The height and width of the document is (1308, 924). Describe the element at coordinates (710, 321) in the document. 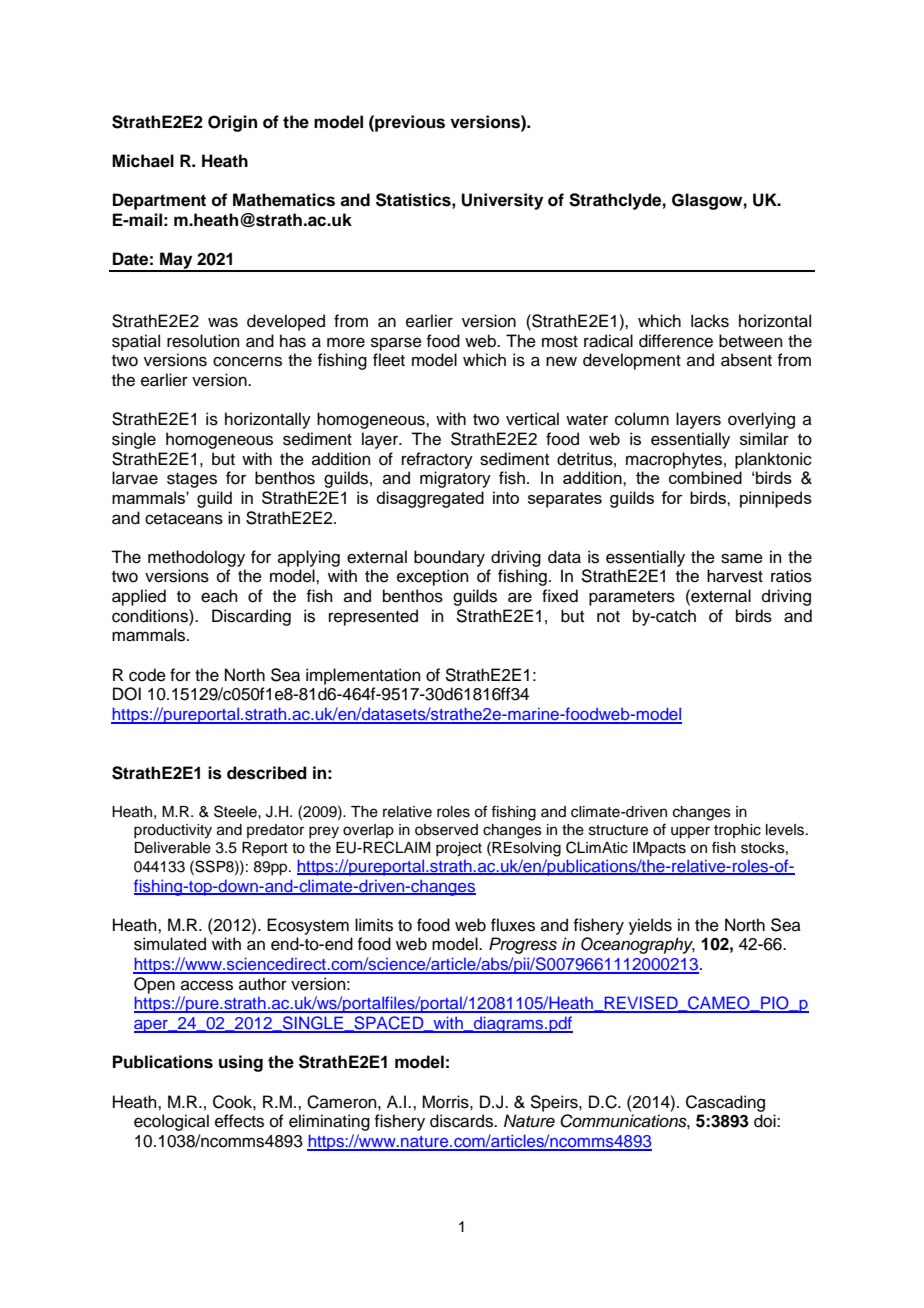

I see `lacks` at that location.
